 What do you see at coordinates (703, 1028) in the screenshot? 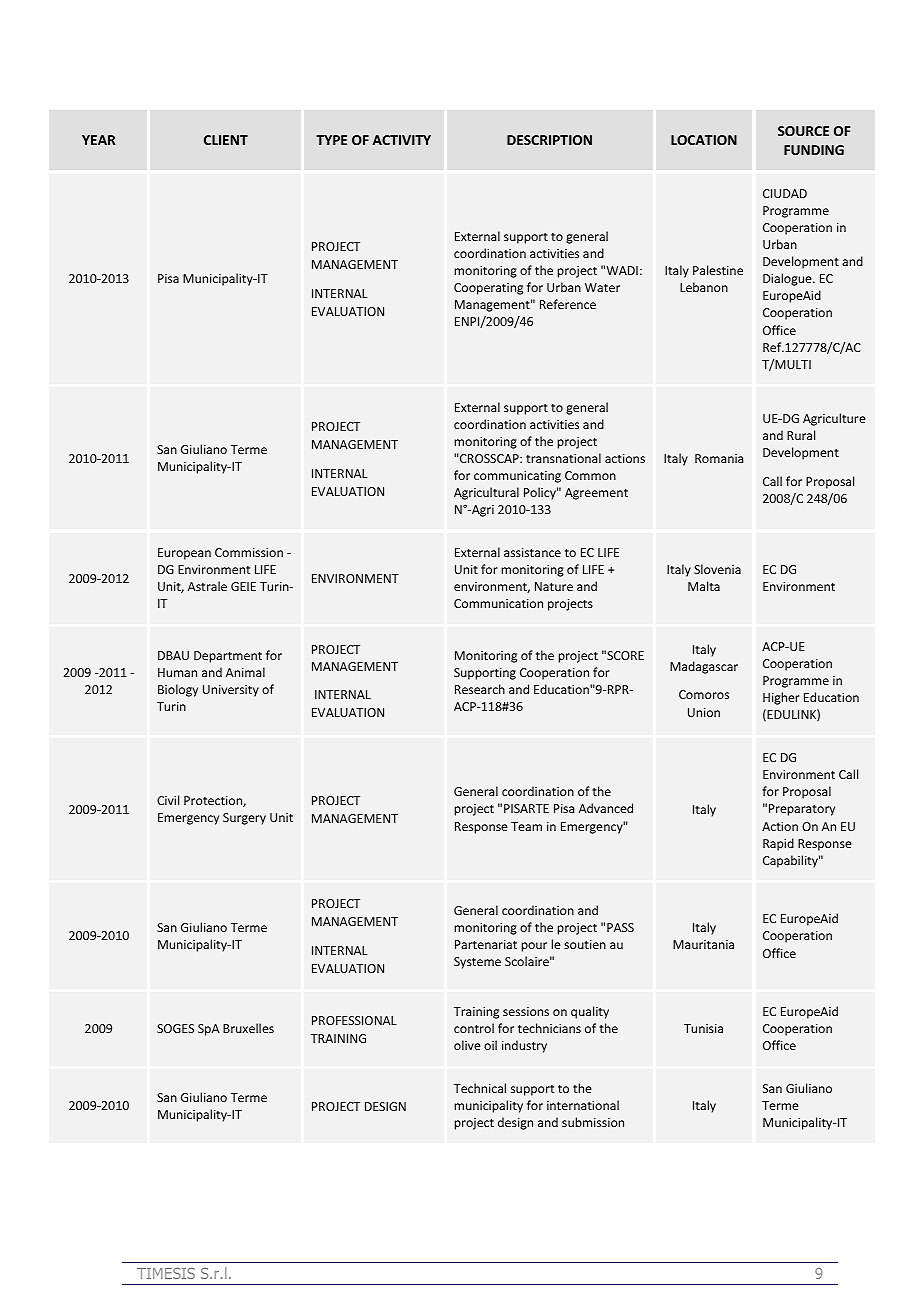
I see `Tunisia` at bounding box center [703, 1028].
